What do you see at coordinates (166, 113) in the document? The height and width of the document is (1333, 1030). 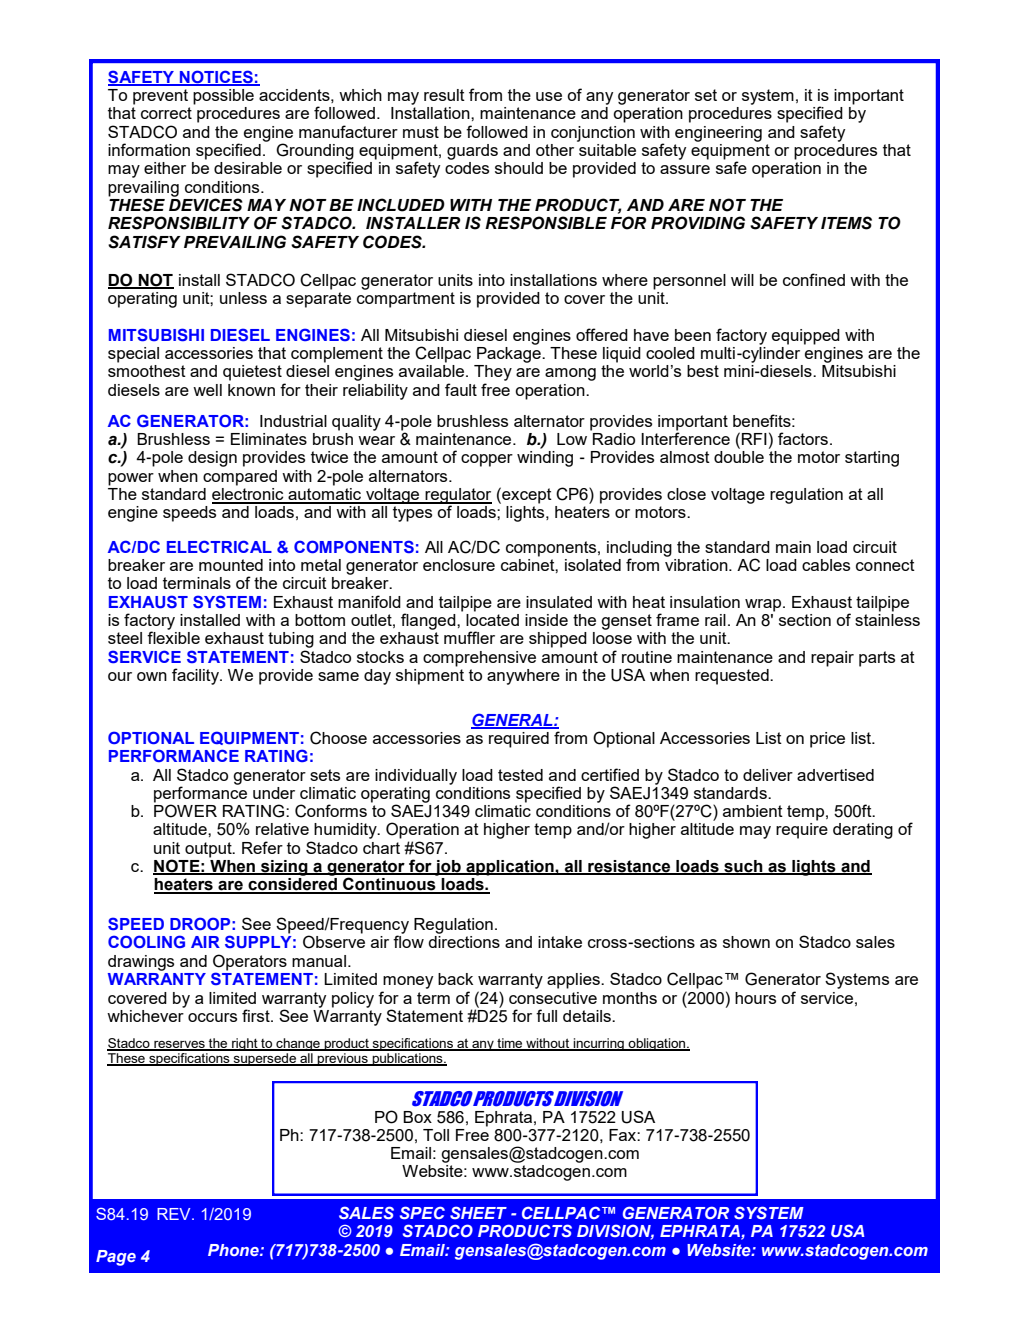 I see `correct` at bounding box center [166, 113].
